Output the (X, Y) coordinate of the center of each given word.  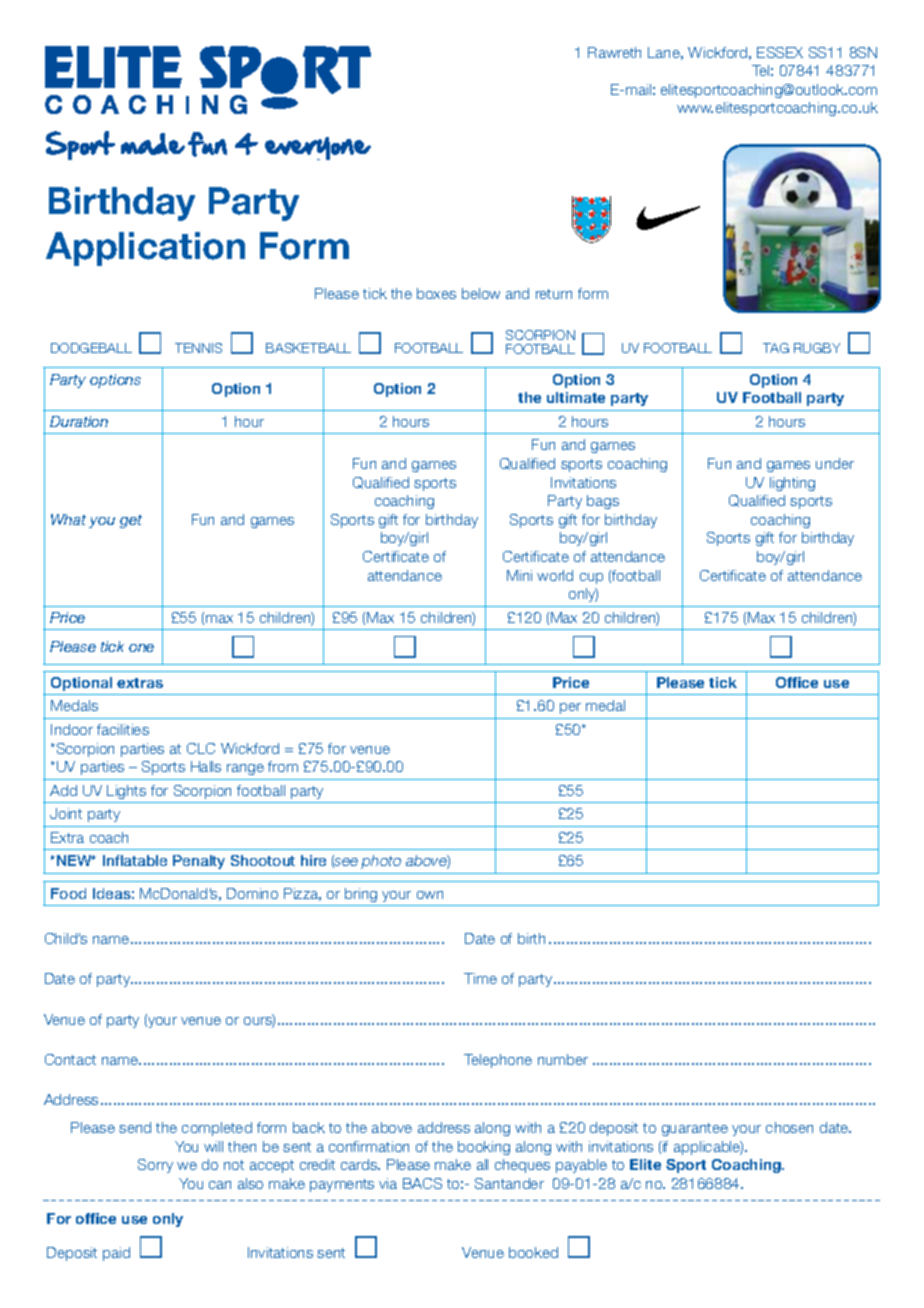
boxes (436, 293)
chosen (789, 1127)
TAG (776, 348)
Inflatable (135, 860)
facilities (123, 729)
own (430, 895)
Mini (519, 575)
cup (591, 578)
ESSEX (780, 52)
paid (116, 1254)
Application (145, 249)
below (481, 293)
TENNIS (198, 348)
